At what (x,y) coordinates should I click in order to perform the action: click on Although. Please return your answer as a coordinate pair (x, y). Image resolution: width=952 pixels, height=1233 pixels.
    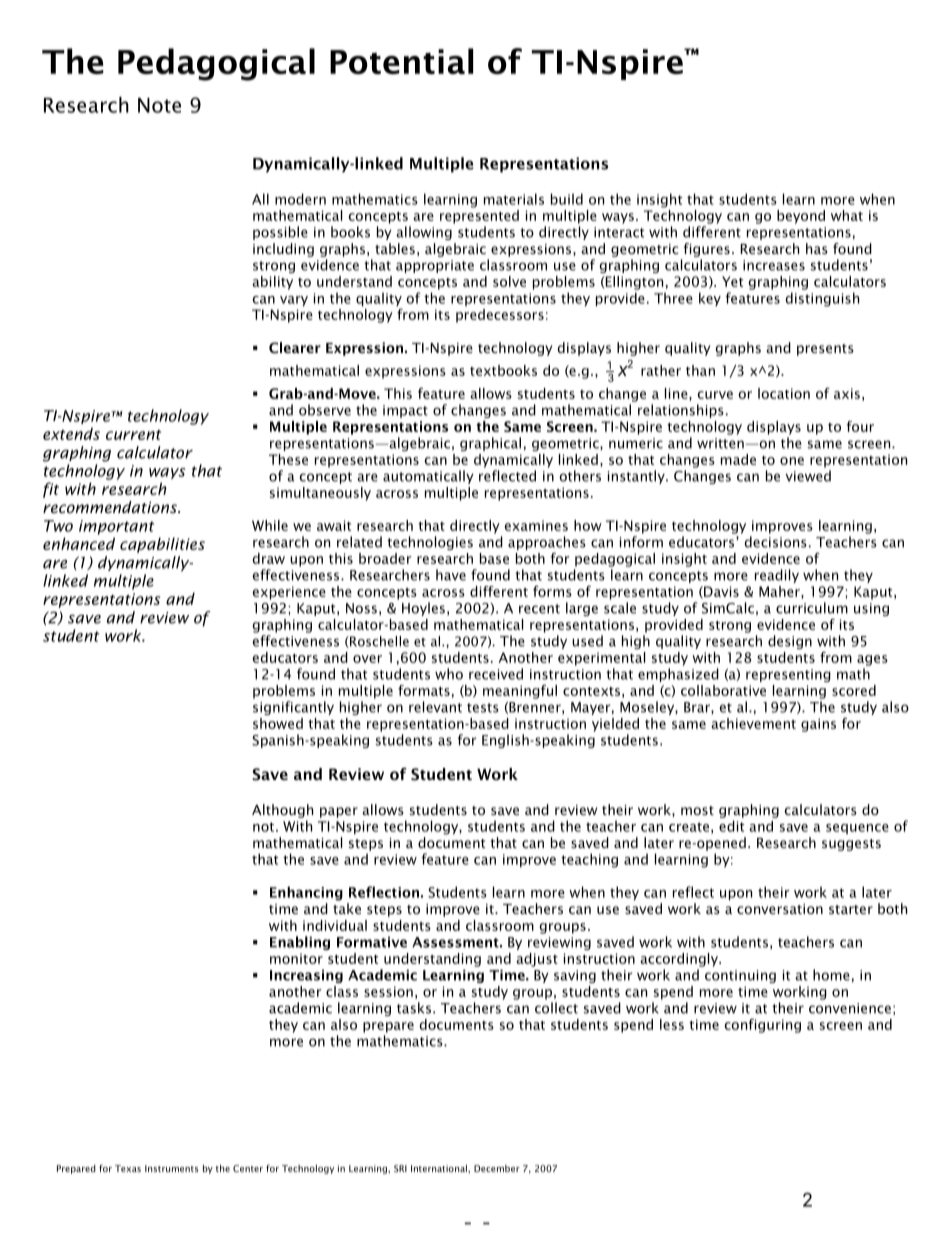
    Looking at the image, I should click on (282, 811).
